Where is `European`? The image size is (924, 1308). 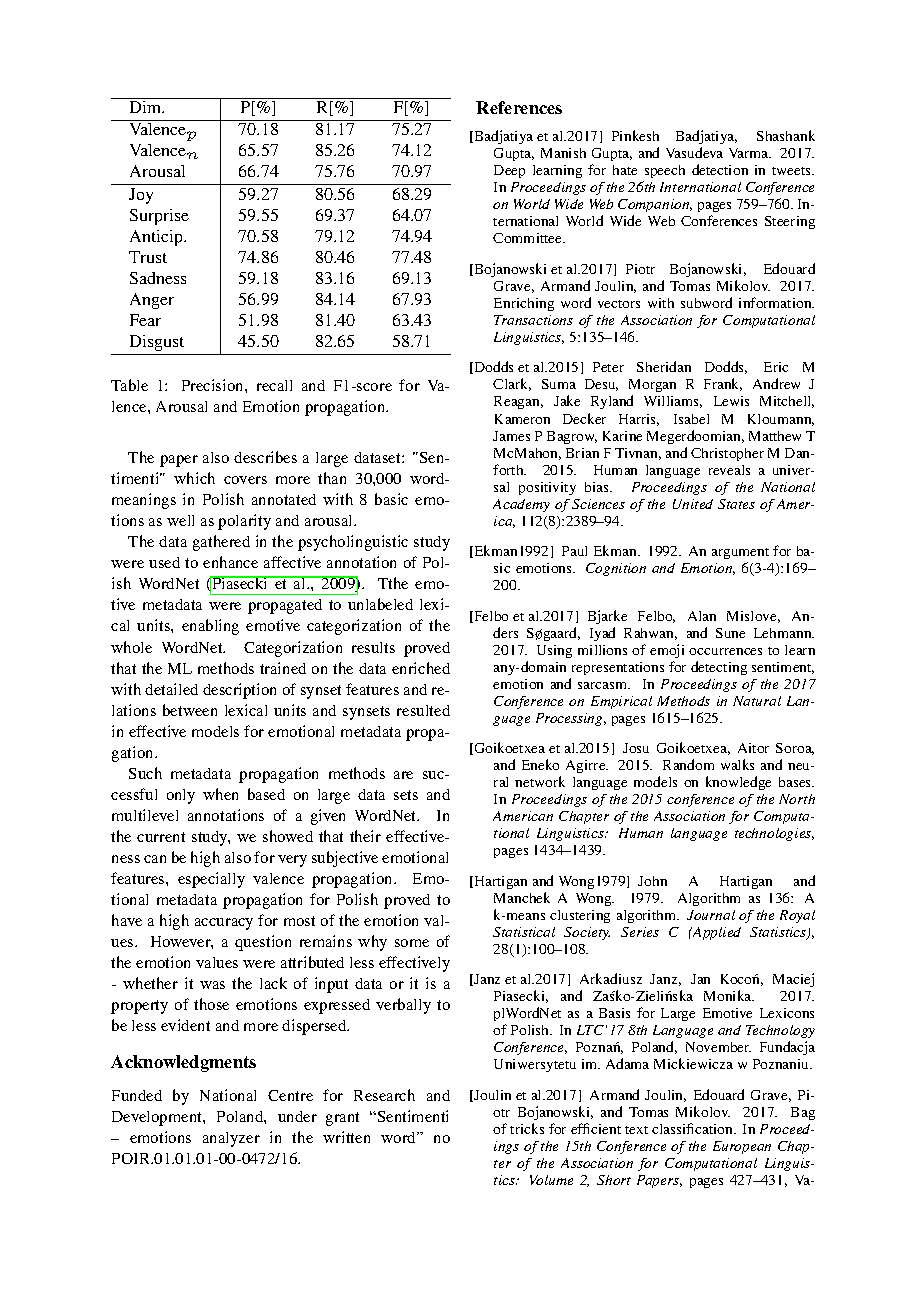
European is located at coordinates (742, 1147).
